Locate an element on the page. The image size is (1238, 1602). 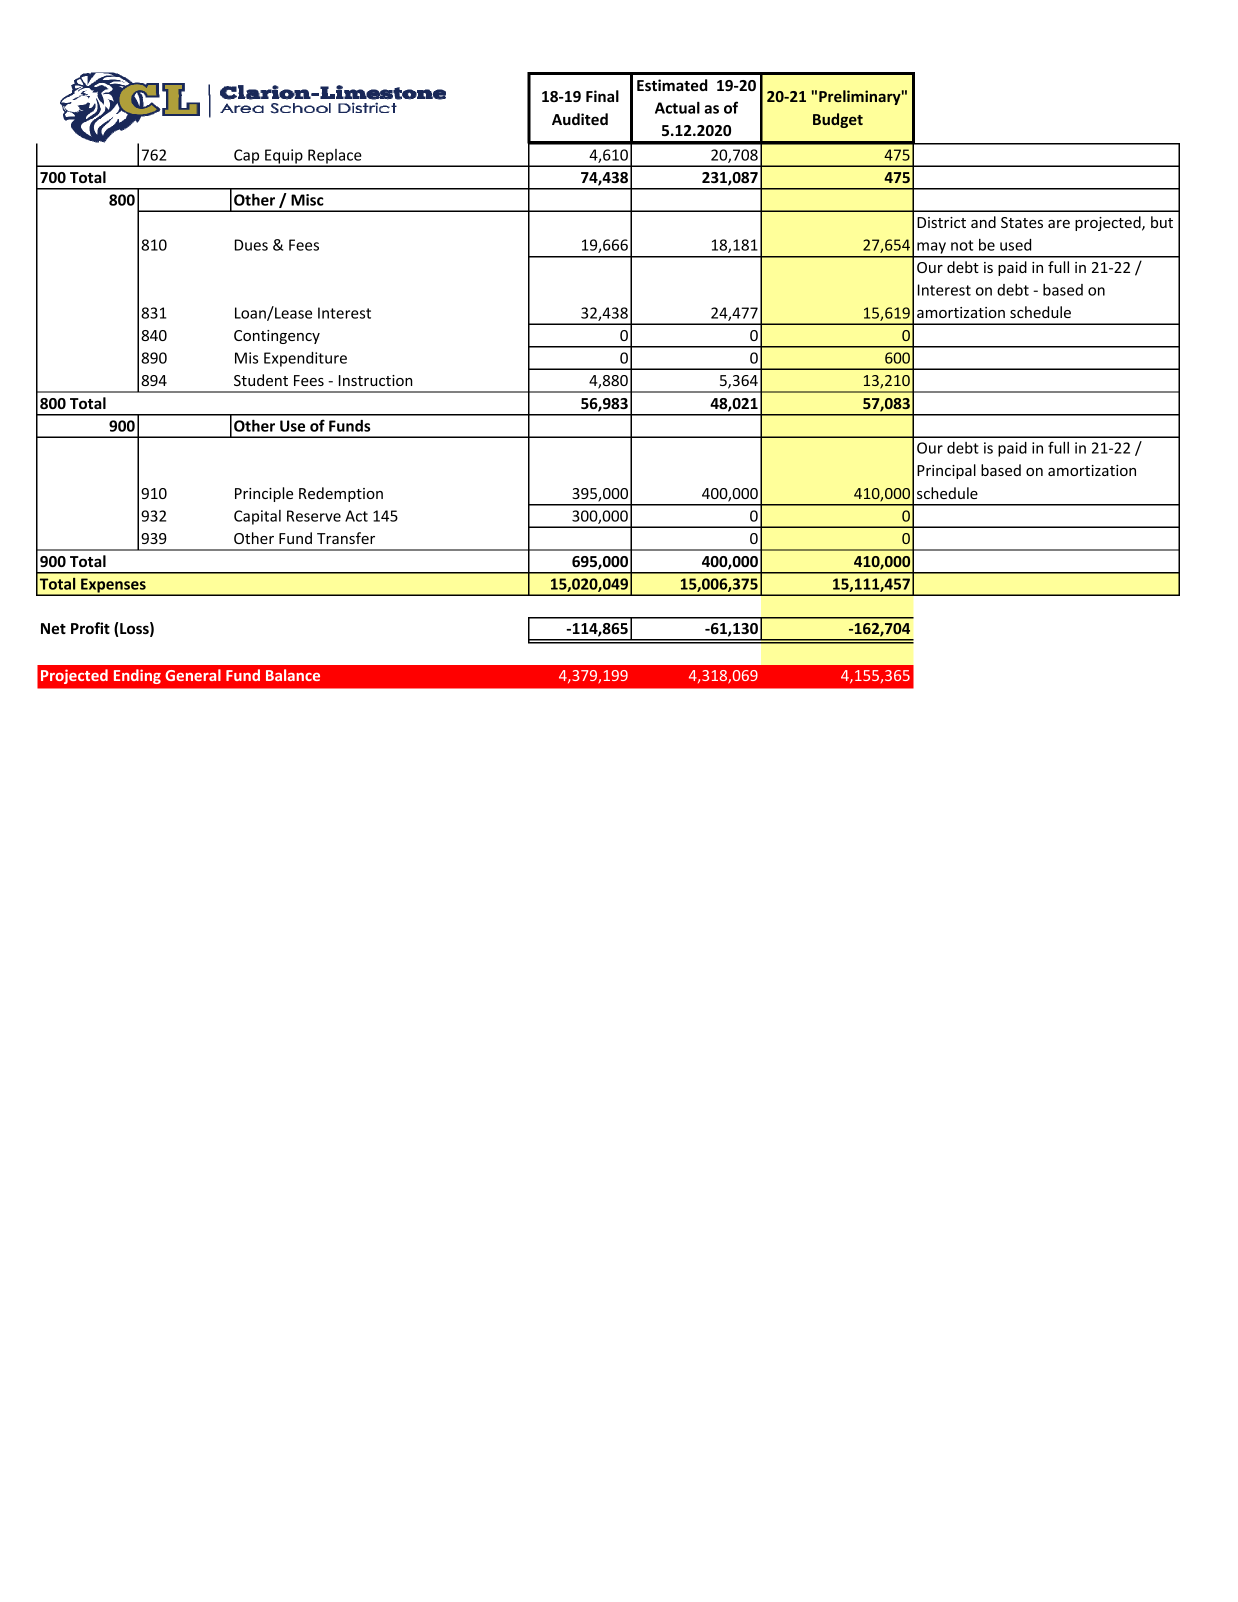
Balance is located at coordinates (293, 675).
